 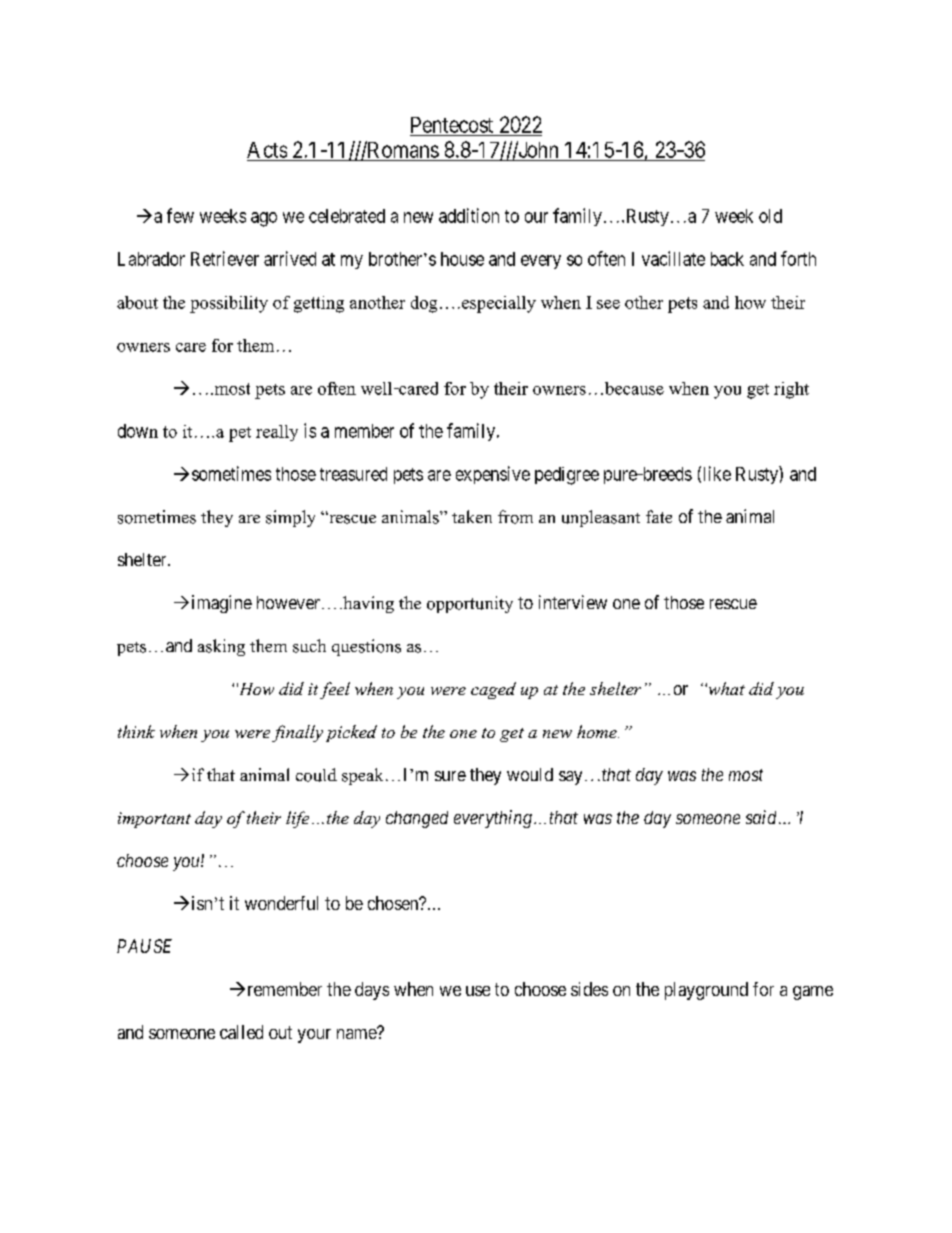 What do you see at coordinates (290, 518) in the page?
I see `simply` at bounding box center [290, 518].
